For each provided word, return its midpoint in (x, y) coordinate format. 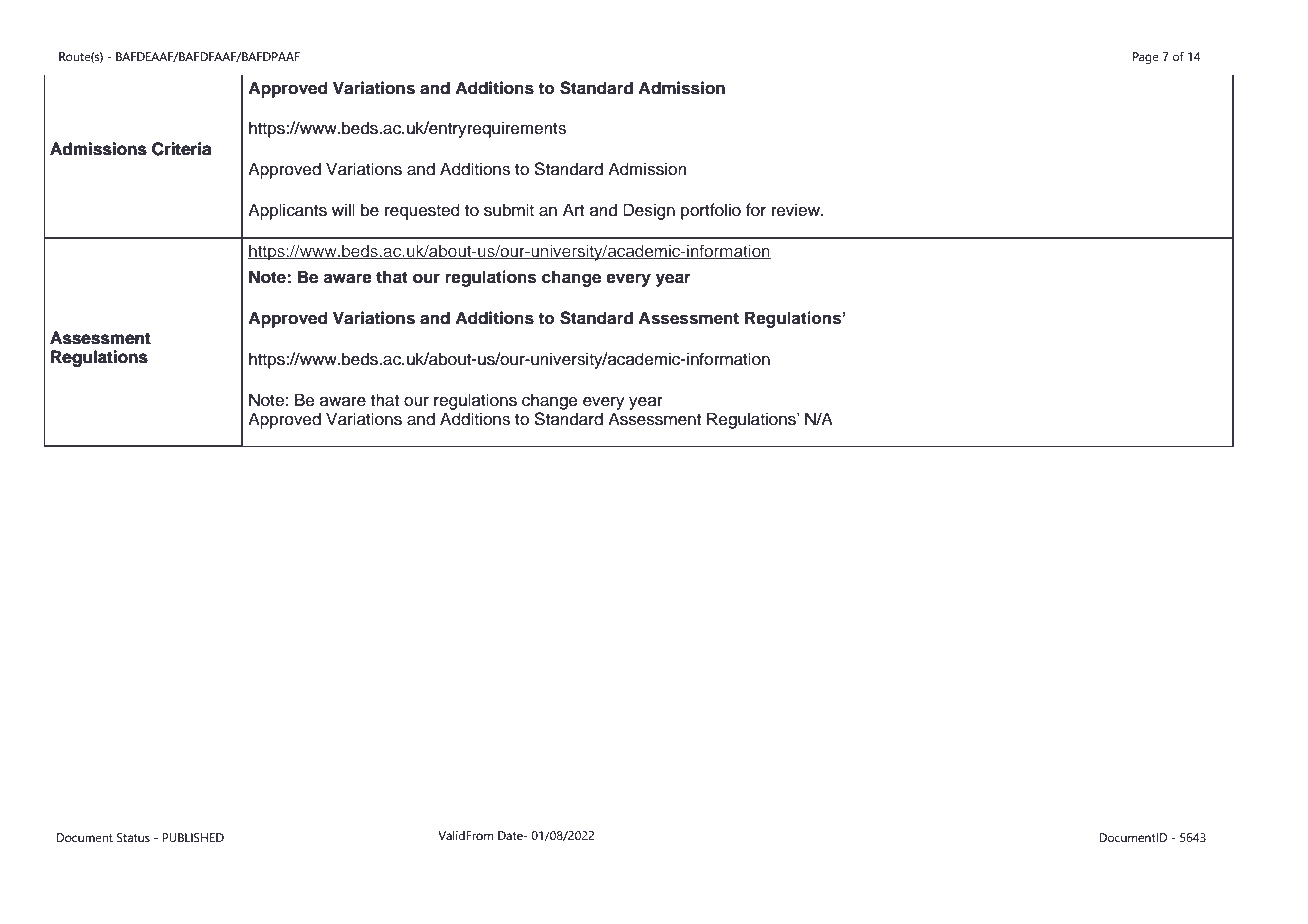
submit (509, 210)
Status (133, 837)
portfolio (711, 211)
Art (573, 209)
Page (1146, 58)
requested (422, 211)
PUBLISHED (193, 837)
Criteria (181, 149)
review (797, 210)
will (343, 209)
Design (649, 211)
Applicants (287, 211)
